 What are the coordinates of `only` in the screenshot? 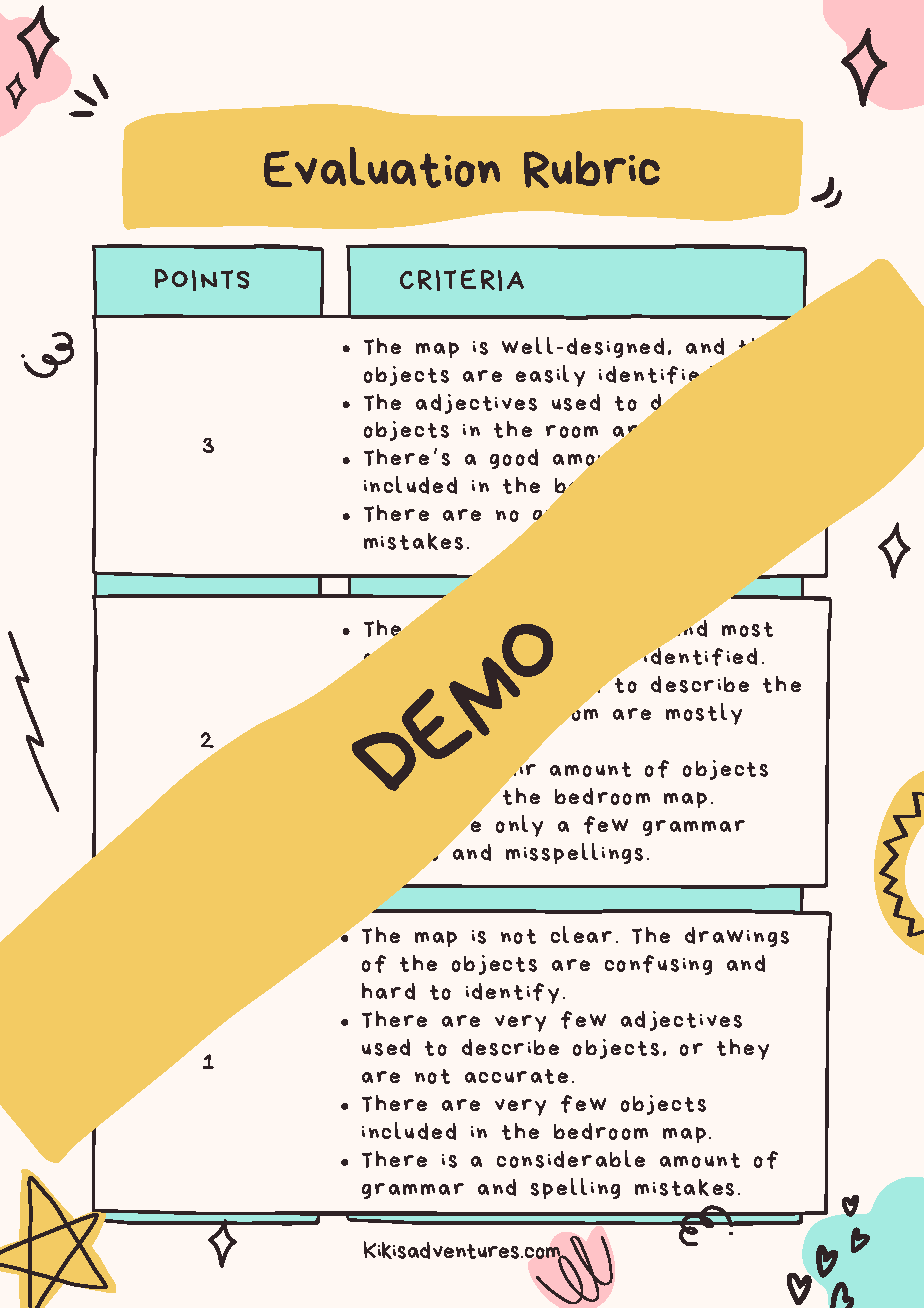 It's located at (519, 826).
